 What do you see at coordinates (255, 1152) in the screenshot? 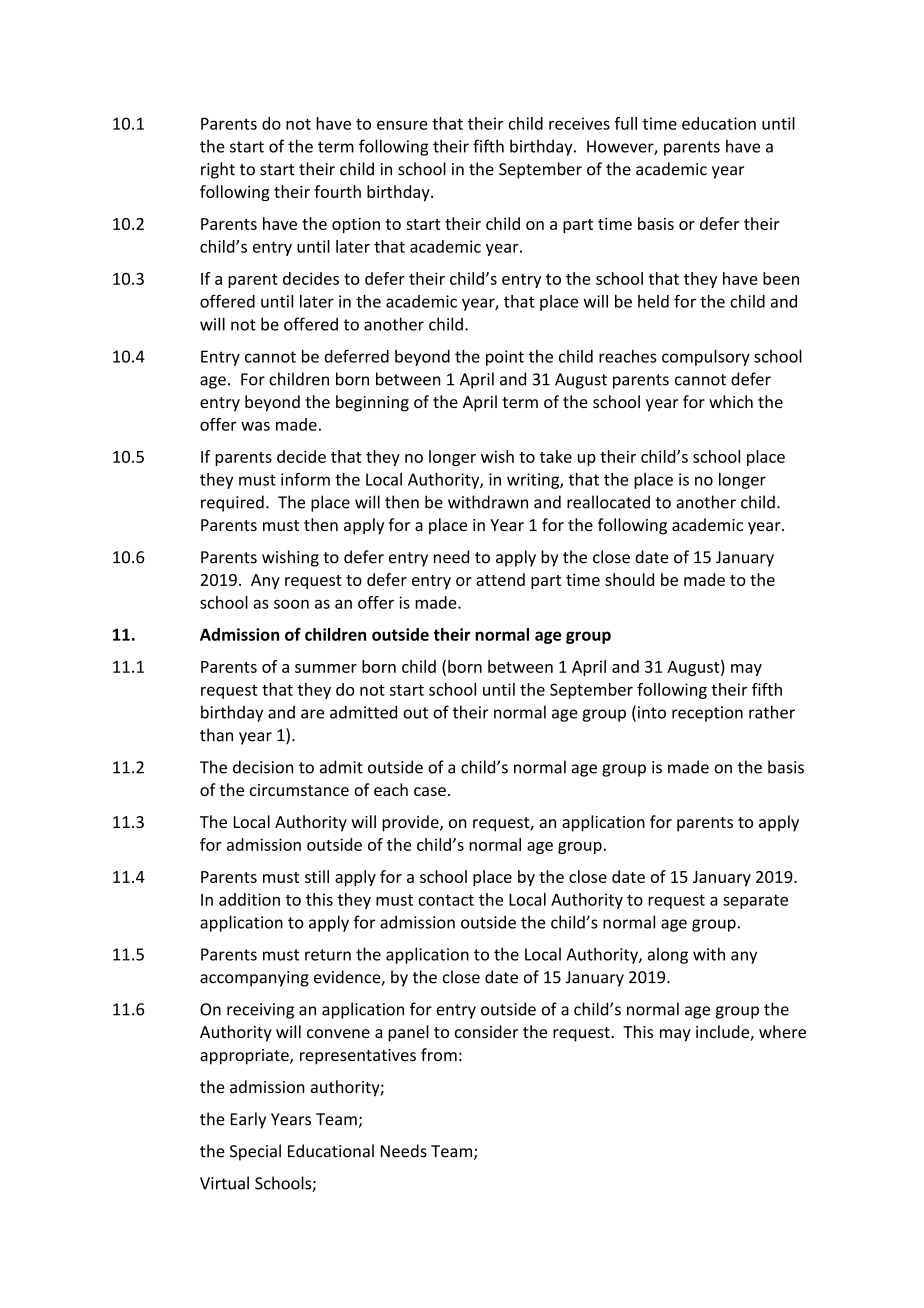
I see `Special` at bounding box center [255, 1152].
